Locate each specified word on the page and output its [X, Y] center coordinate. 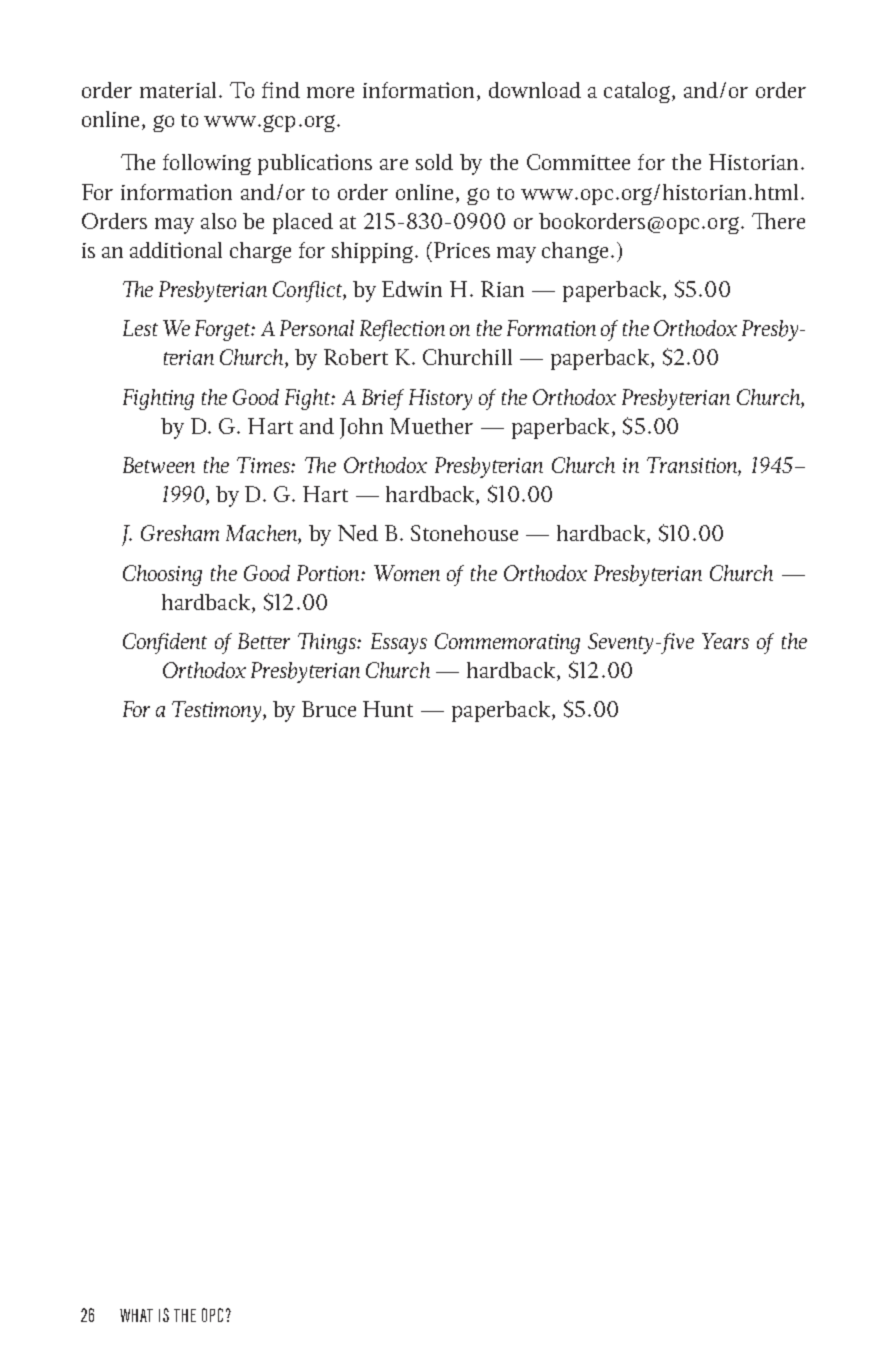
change [575, 252]
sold [434, 162]
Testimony [218, 711]
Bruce [329, 709]
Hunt [388, 709]
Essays [399, 643]
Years [725, 641]
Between [159, 465]
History [440, 399]
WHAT [136, 1315]
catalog [637, 92]
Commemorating [507, 643]
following [207, 164]
